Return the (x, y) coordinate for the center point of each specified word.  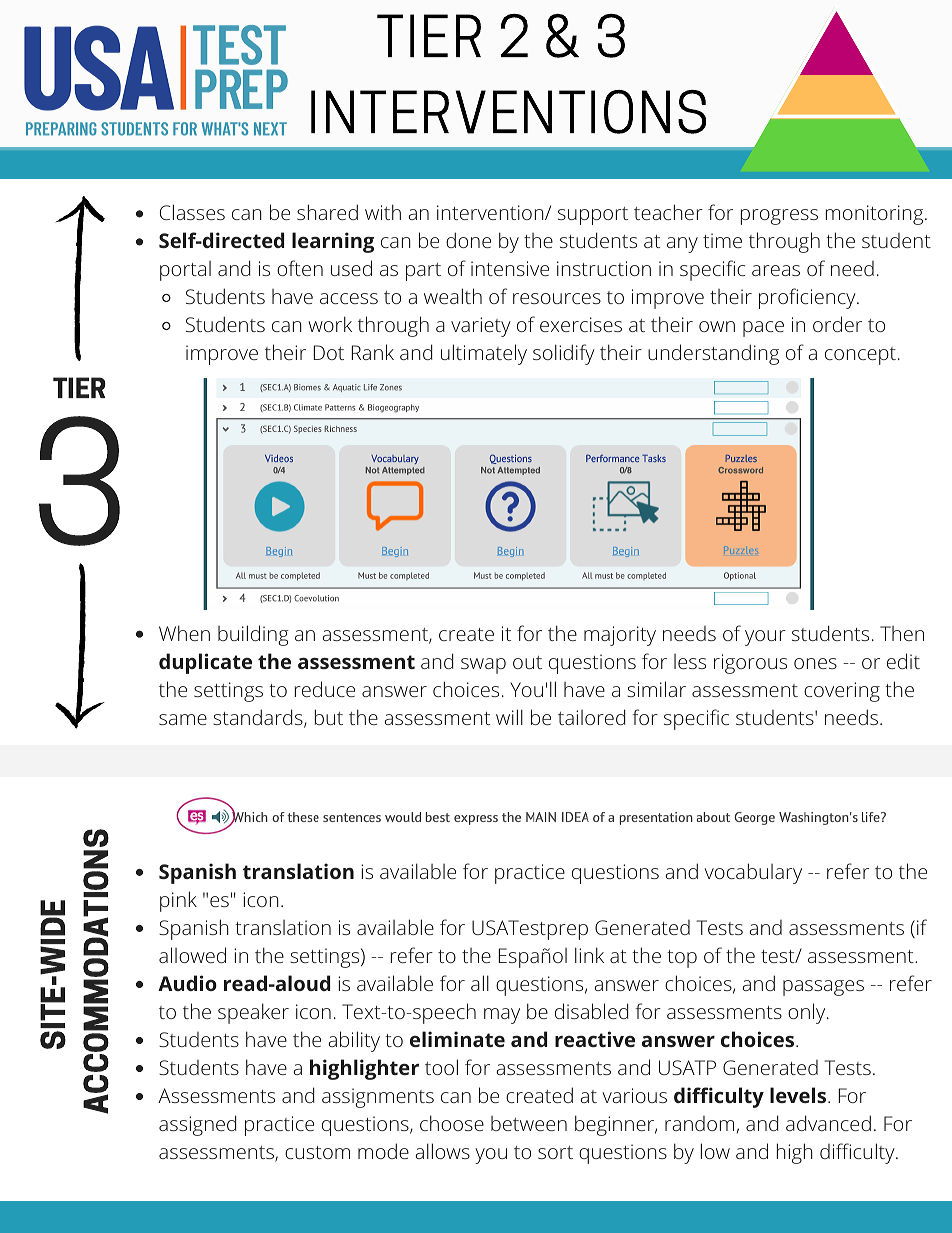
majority (620, 636)
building (253, 635)
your (765, 638)
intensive (510, 268)
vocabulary (753, 873)
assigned (198, 1125)
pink (178, 901)
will (509, 717)
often (300, 268)
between (529, 1123)
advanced (828, 1123)
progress (779, 217)
